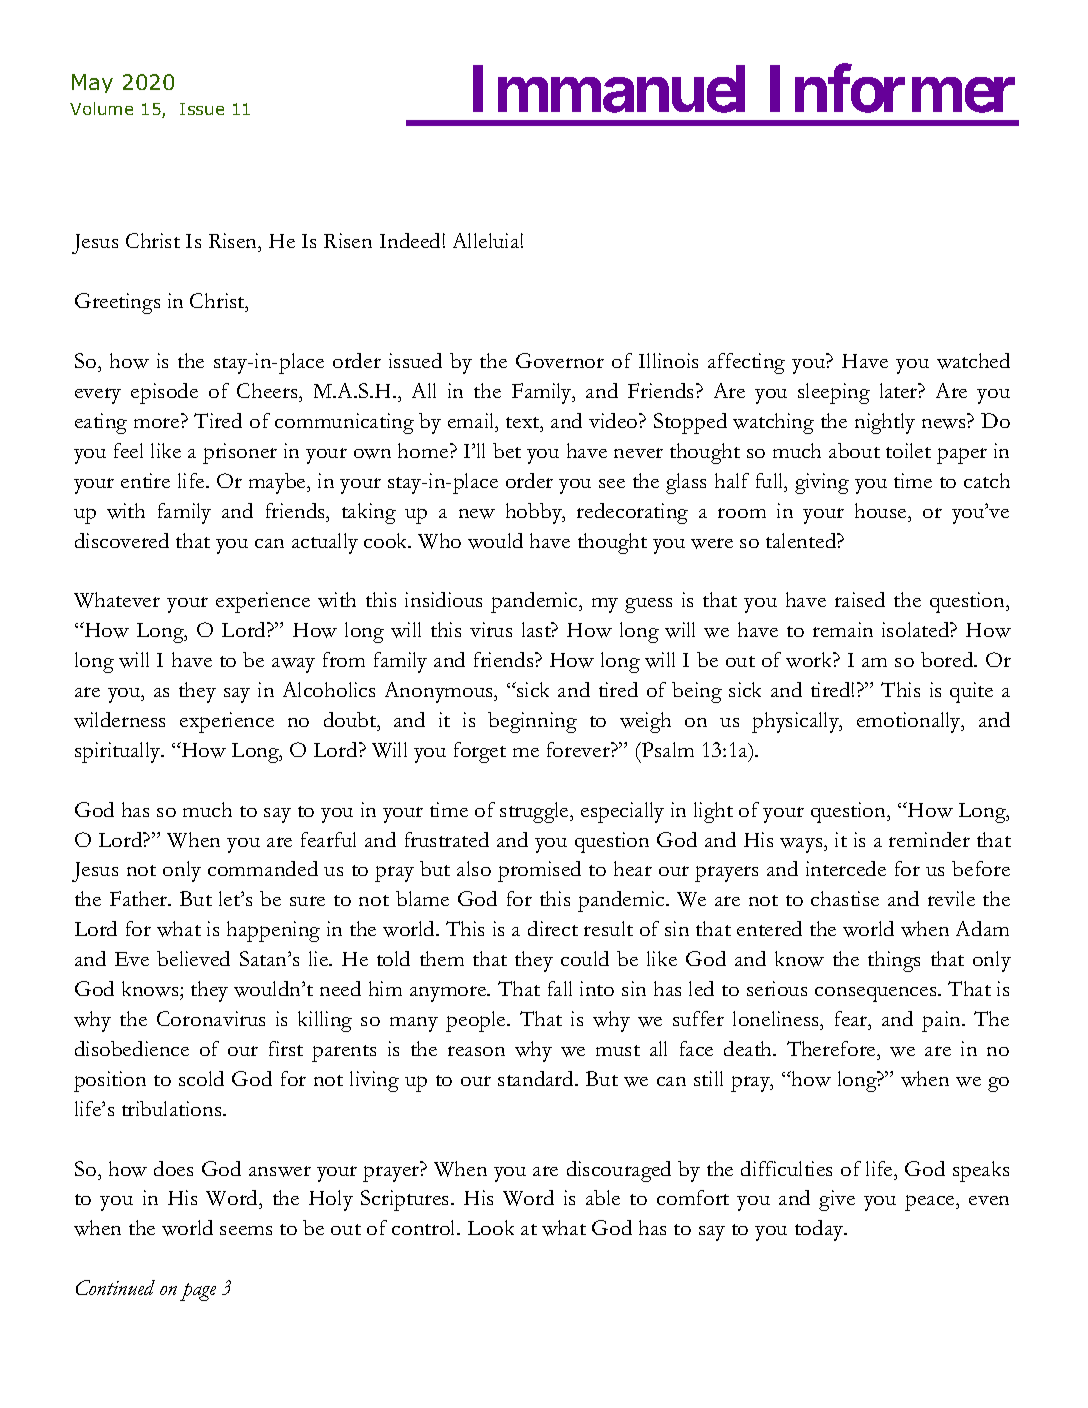  Describe the element at coordinates (443, 599) in the image. I see `insidious` at that location.
